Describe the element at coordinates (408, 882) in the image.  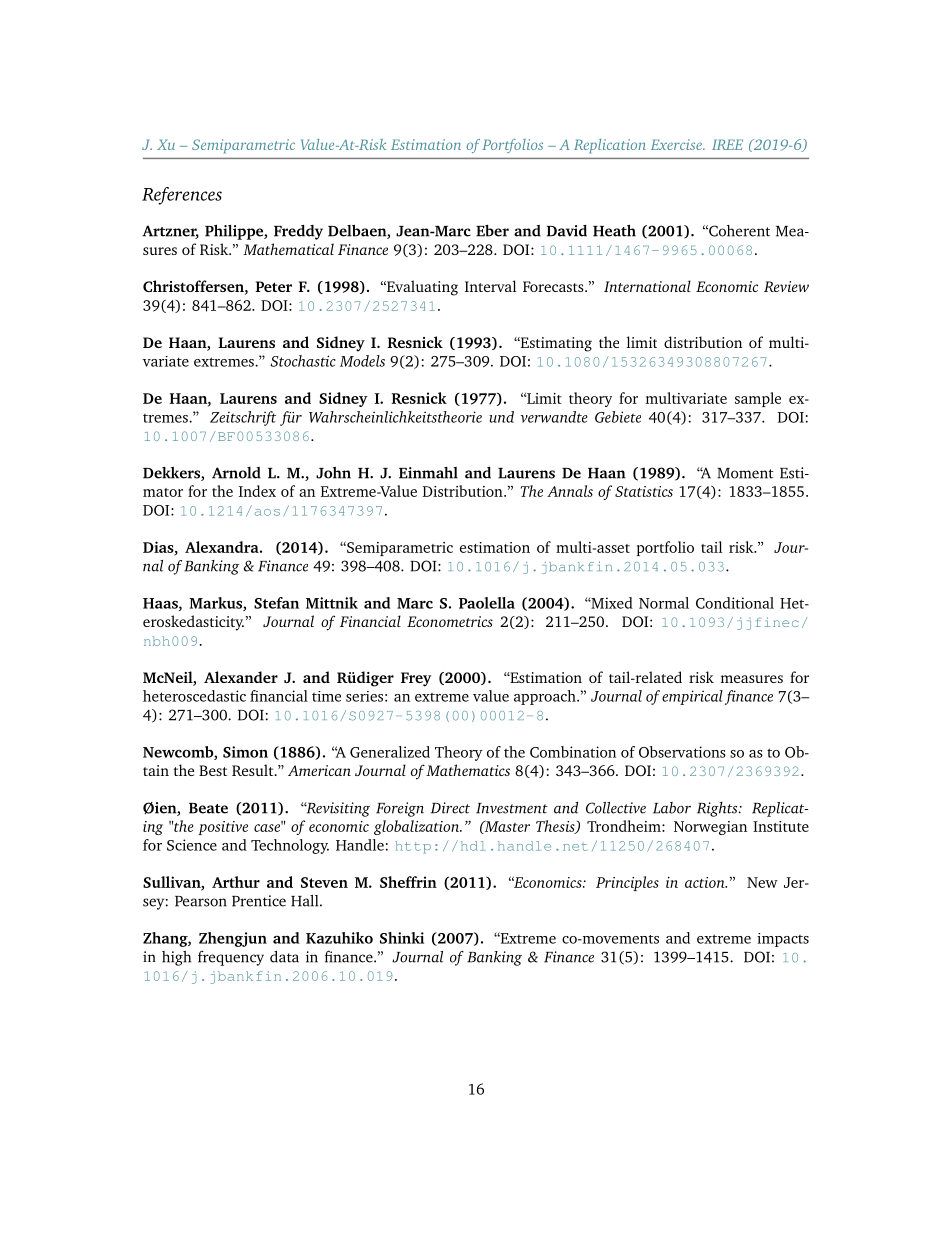
I see `Sheffrin` at that location.
